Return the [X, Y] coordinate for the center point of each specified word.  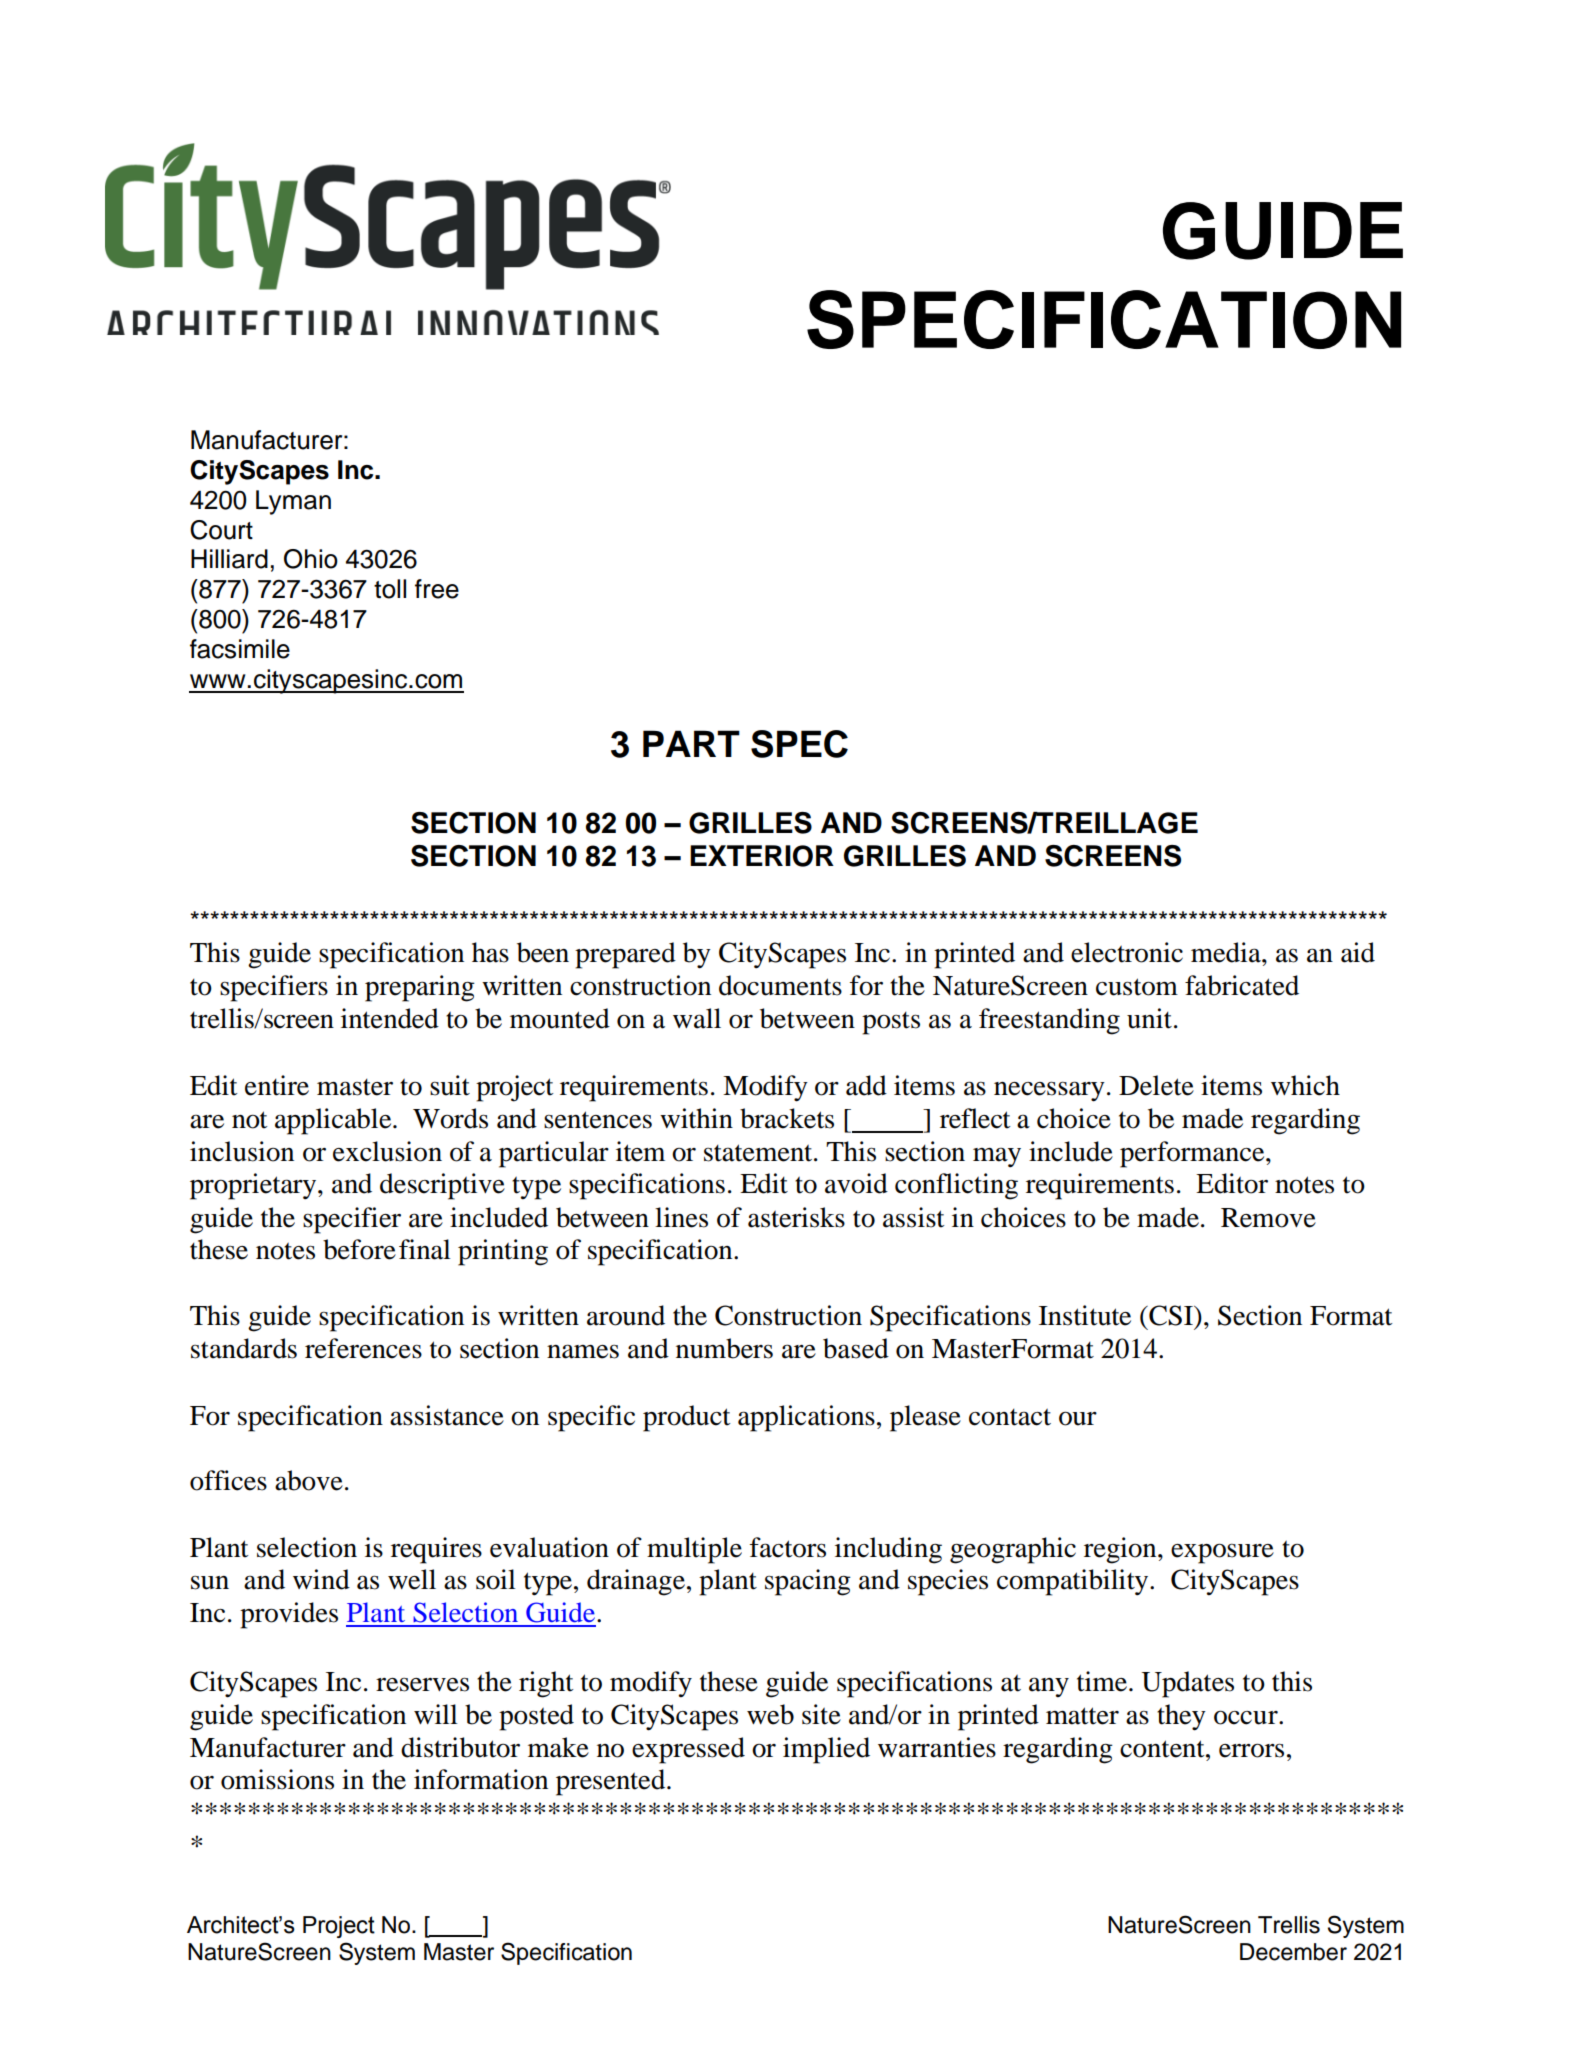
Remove [1268, 1218]
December [1293, 1952]
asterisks [796, 1217]
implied [826, 1750]
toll [390, 589]
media [1227, 952]
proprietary [254, 1186]
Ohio [311, 559]
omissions [277, 1779]
